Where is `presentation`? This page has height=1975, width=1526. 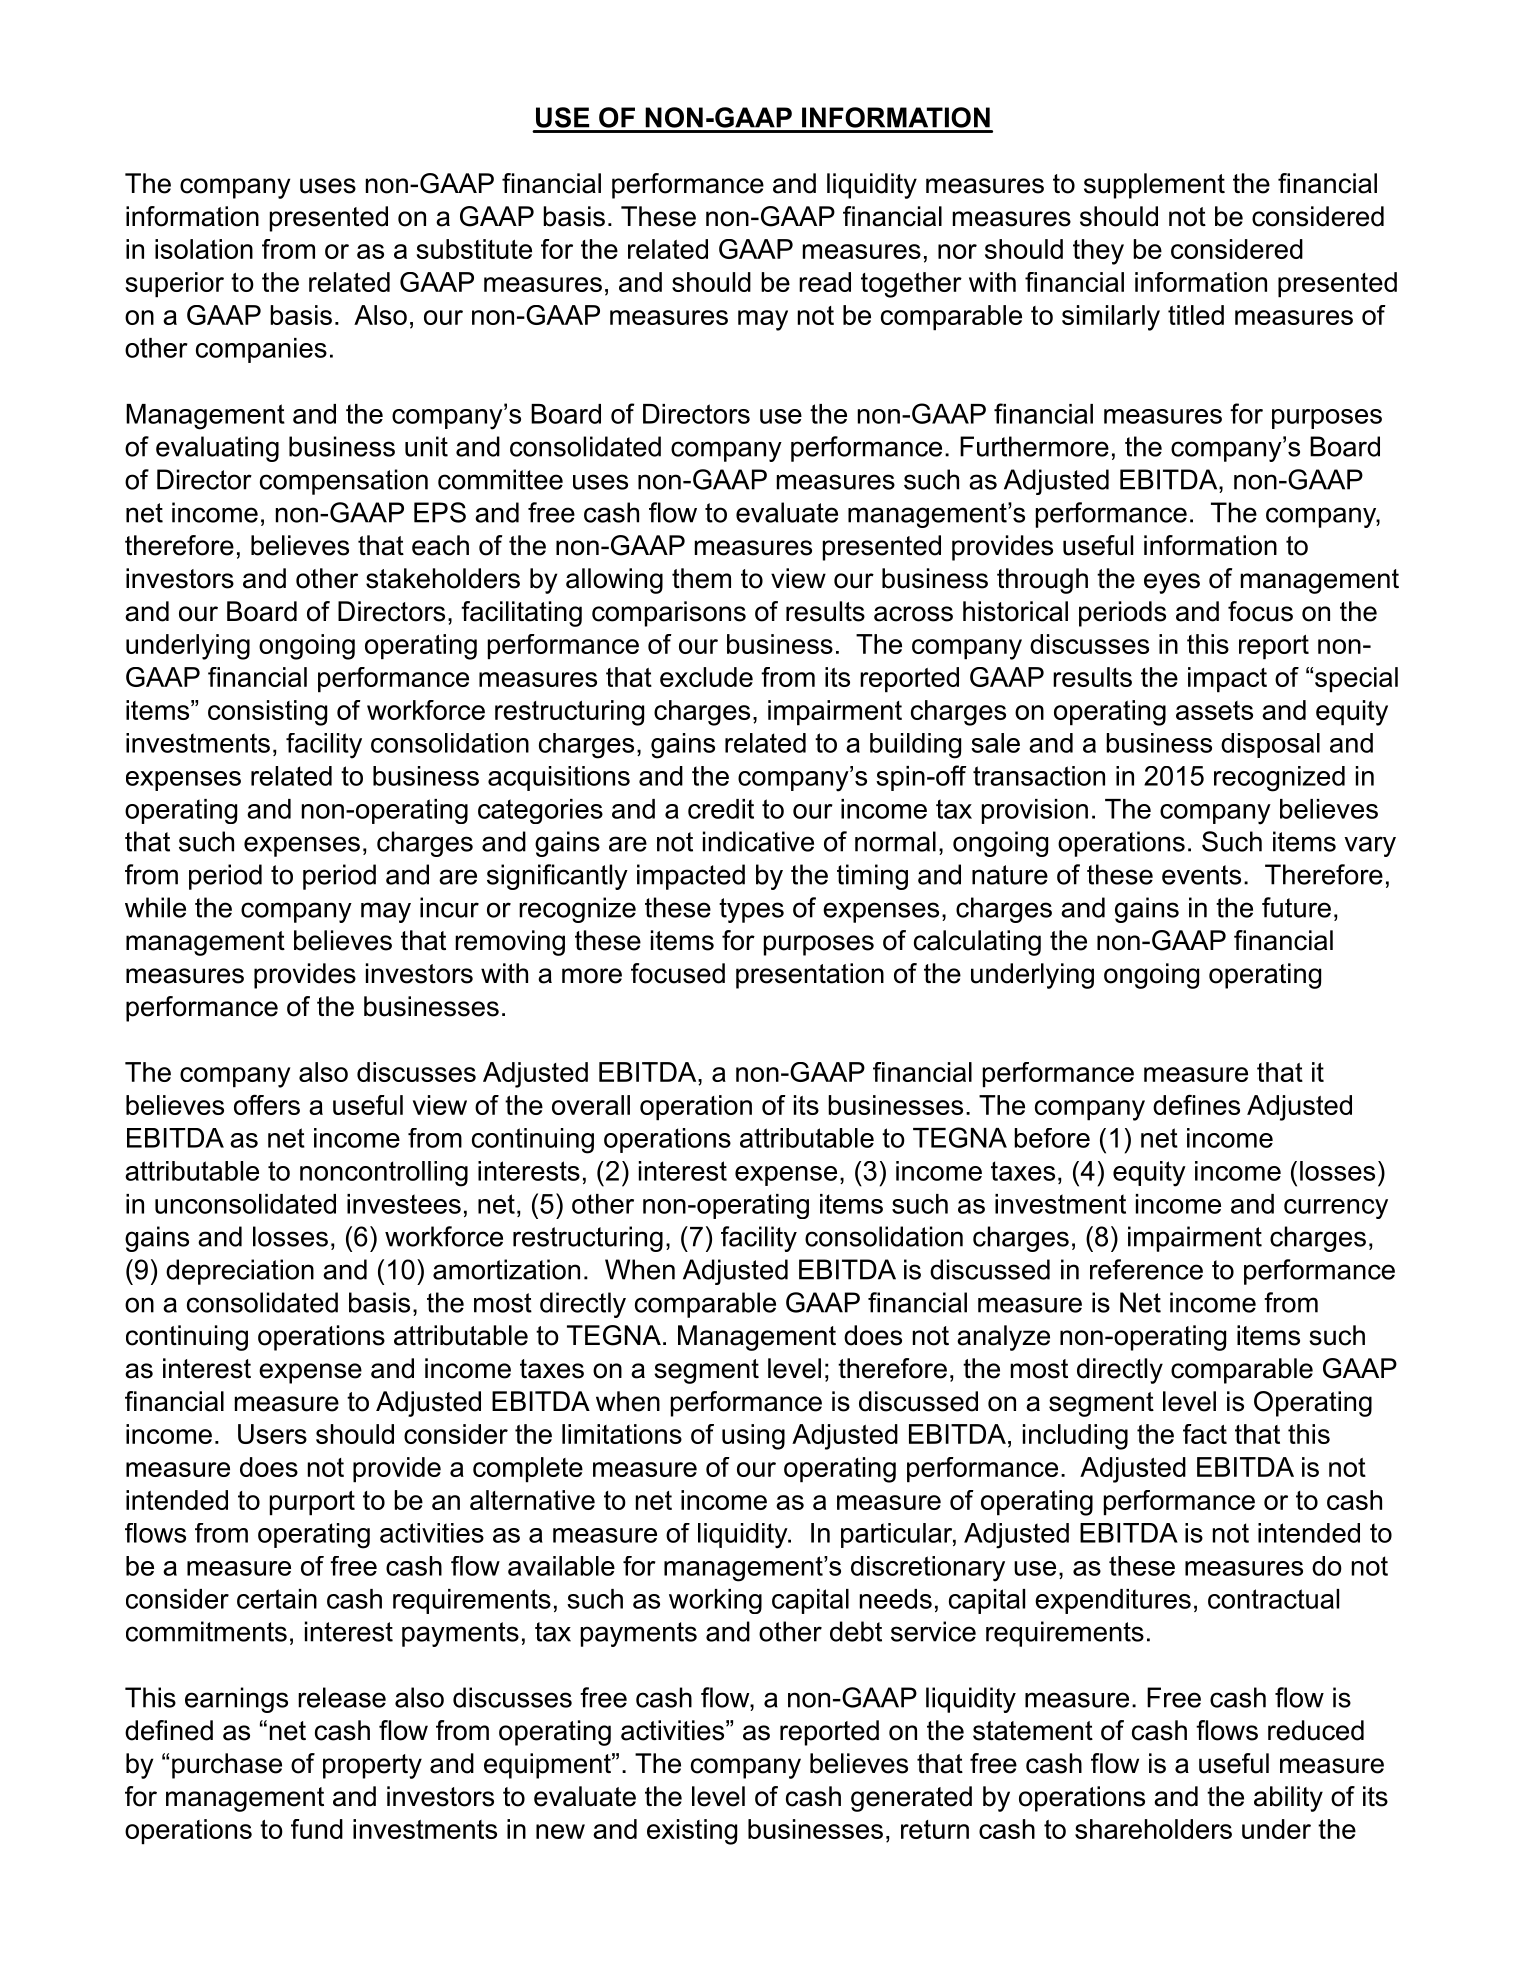 presentation is located at coordinates (810, 976).
